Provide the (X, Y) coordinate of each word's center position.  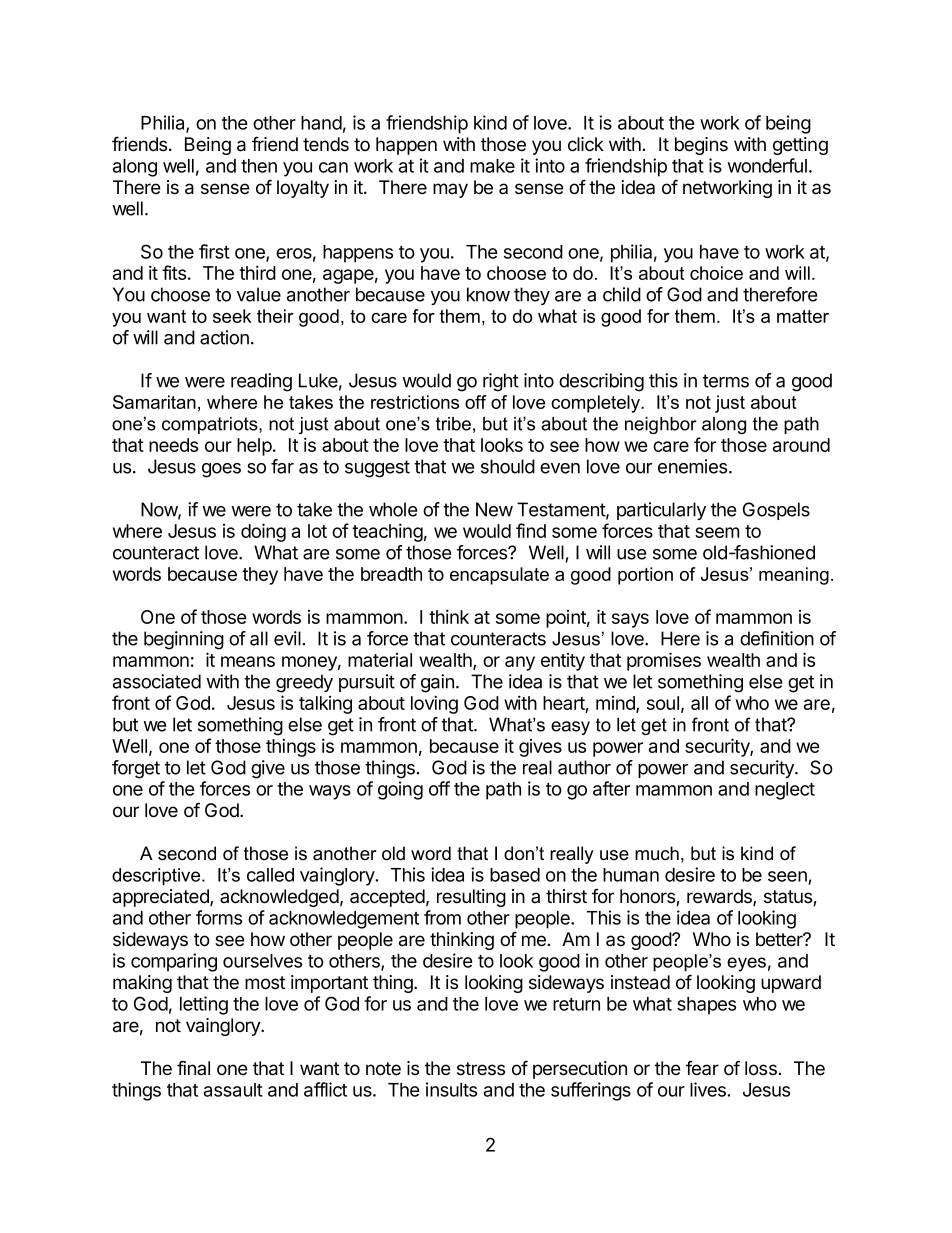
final (193, 1068)
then (259, 166)
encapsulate (499, 576)
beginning (184, 640)
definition (777, 638)
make (492, 166)
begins (701, 146)
